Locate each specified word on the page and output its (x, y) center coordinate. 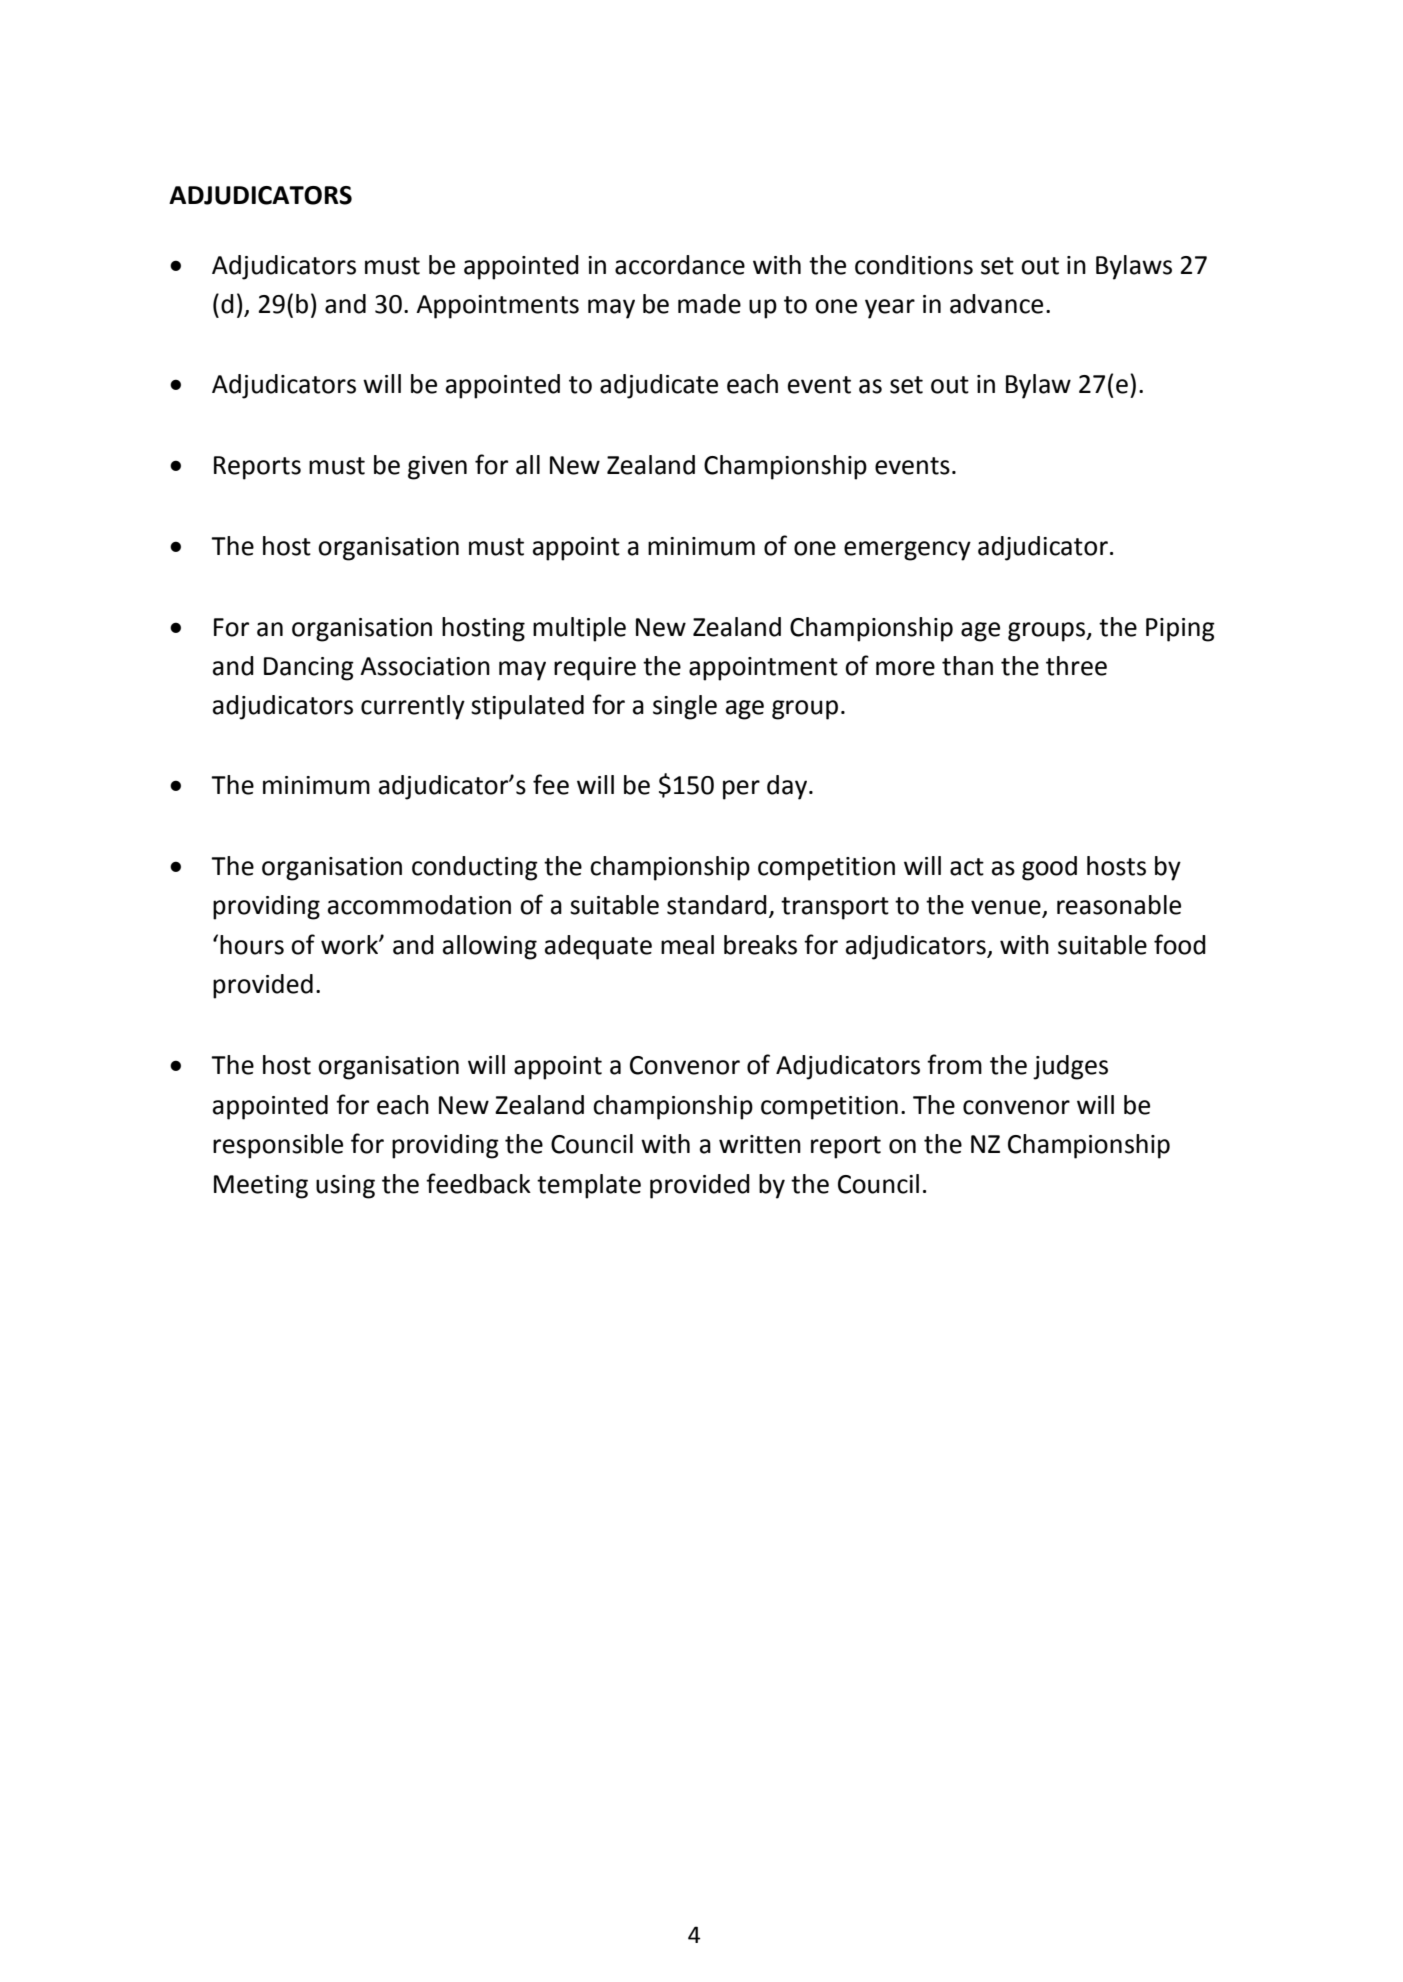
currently (413, 707)
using (345, 1187)
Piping (1180, 630)
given (437, 468)
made (709, 304)
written (760, 1144)
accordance (680, 265)
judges (1070, 1067)
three (1076, 666)
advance (996, 304)
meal (687, 945)
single (685, 707)
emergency (907, 551)
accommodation (419, 905)
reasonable (1119, 905)
